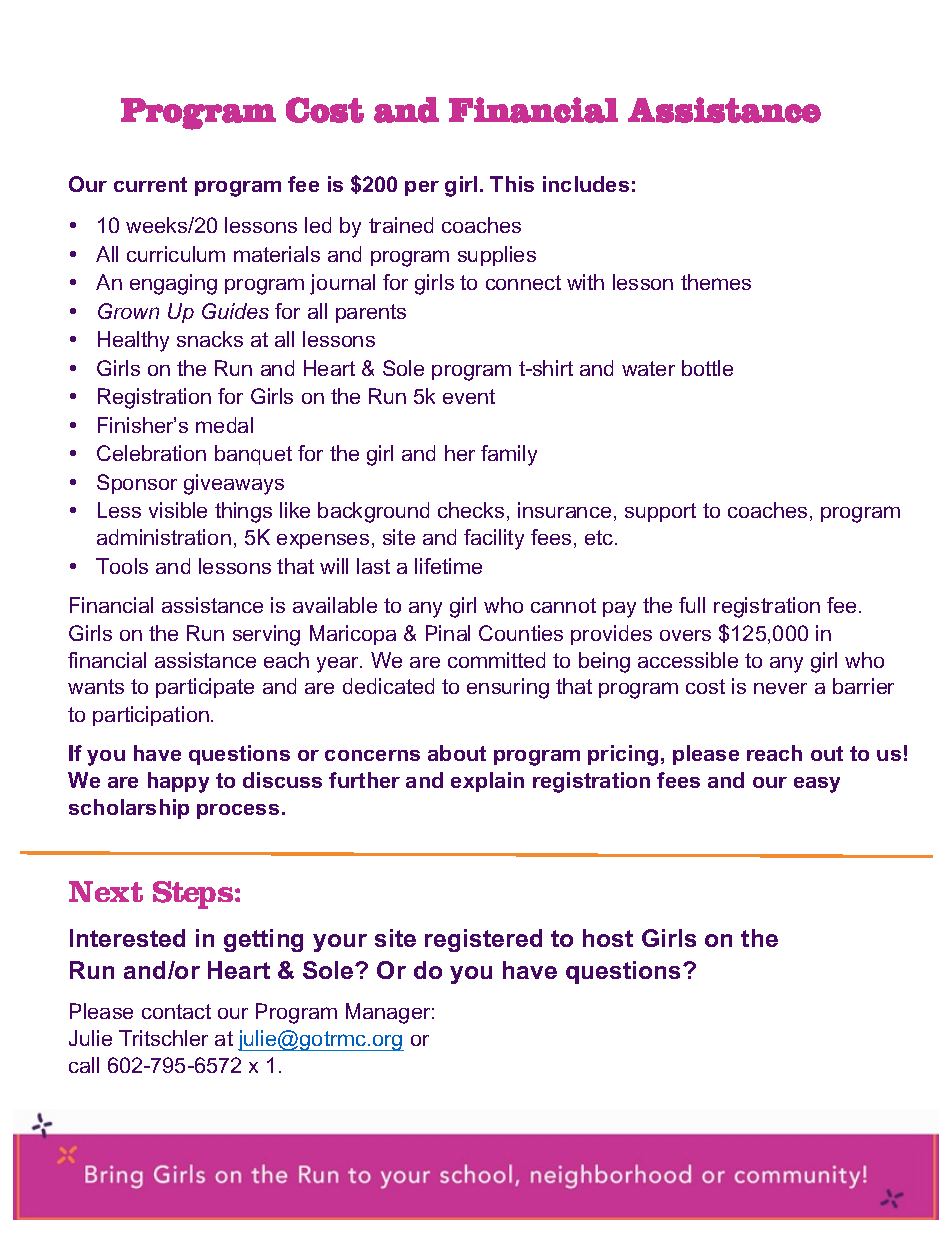 The width and height of the screenshot is (952, 1233). I want to click on full, so click(692, 605).
